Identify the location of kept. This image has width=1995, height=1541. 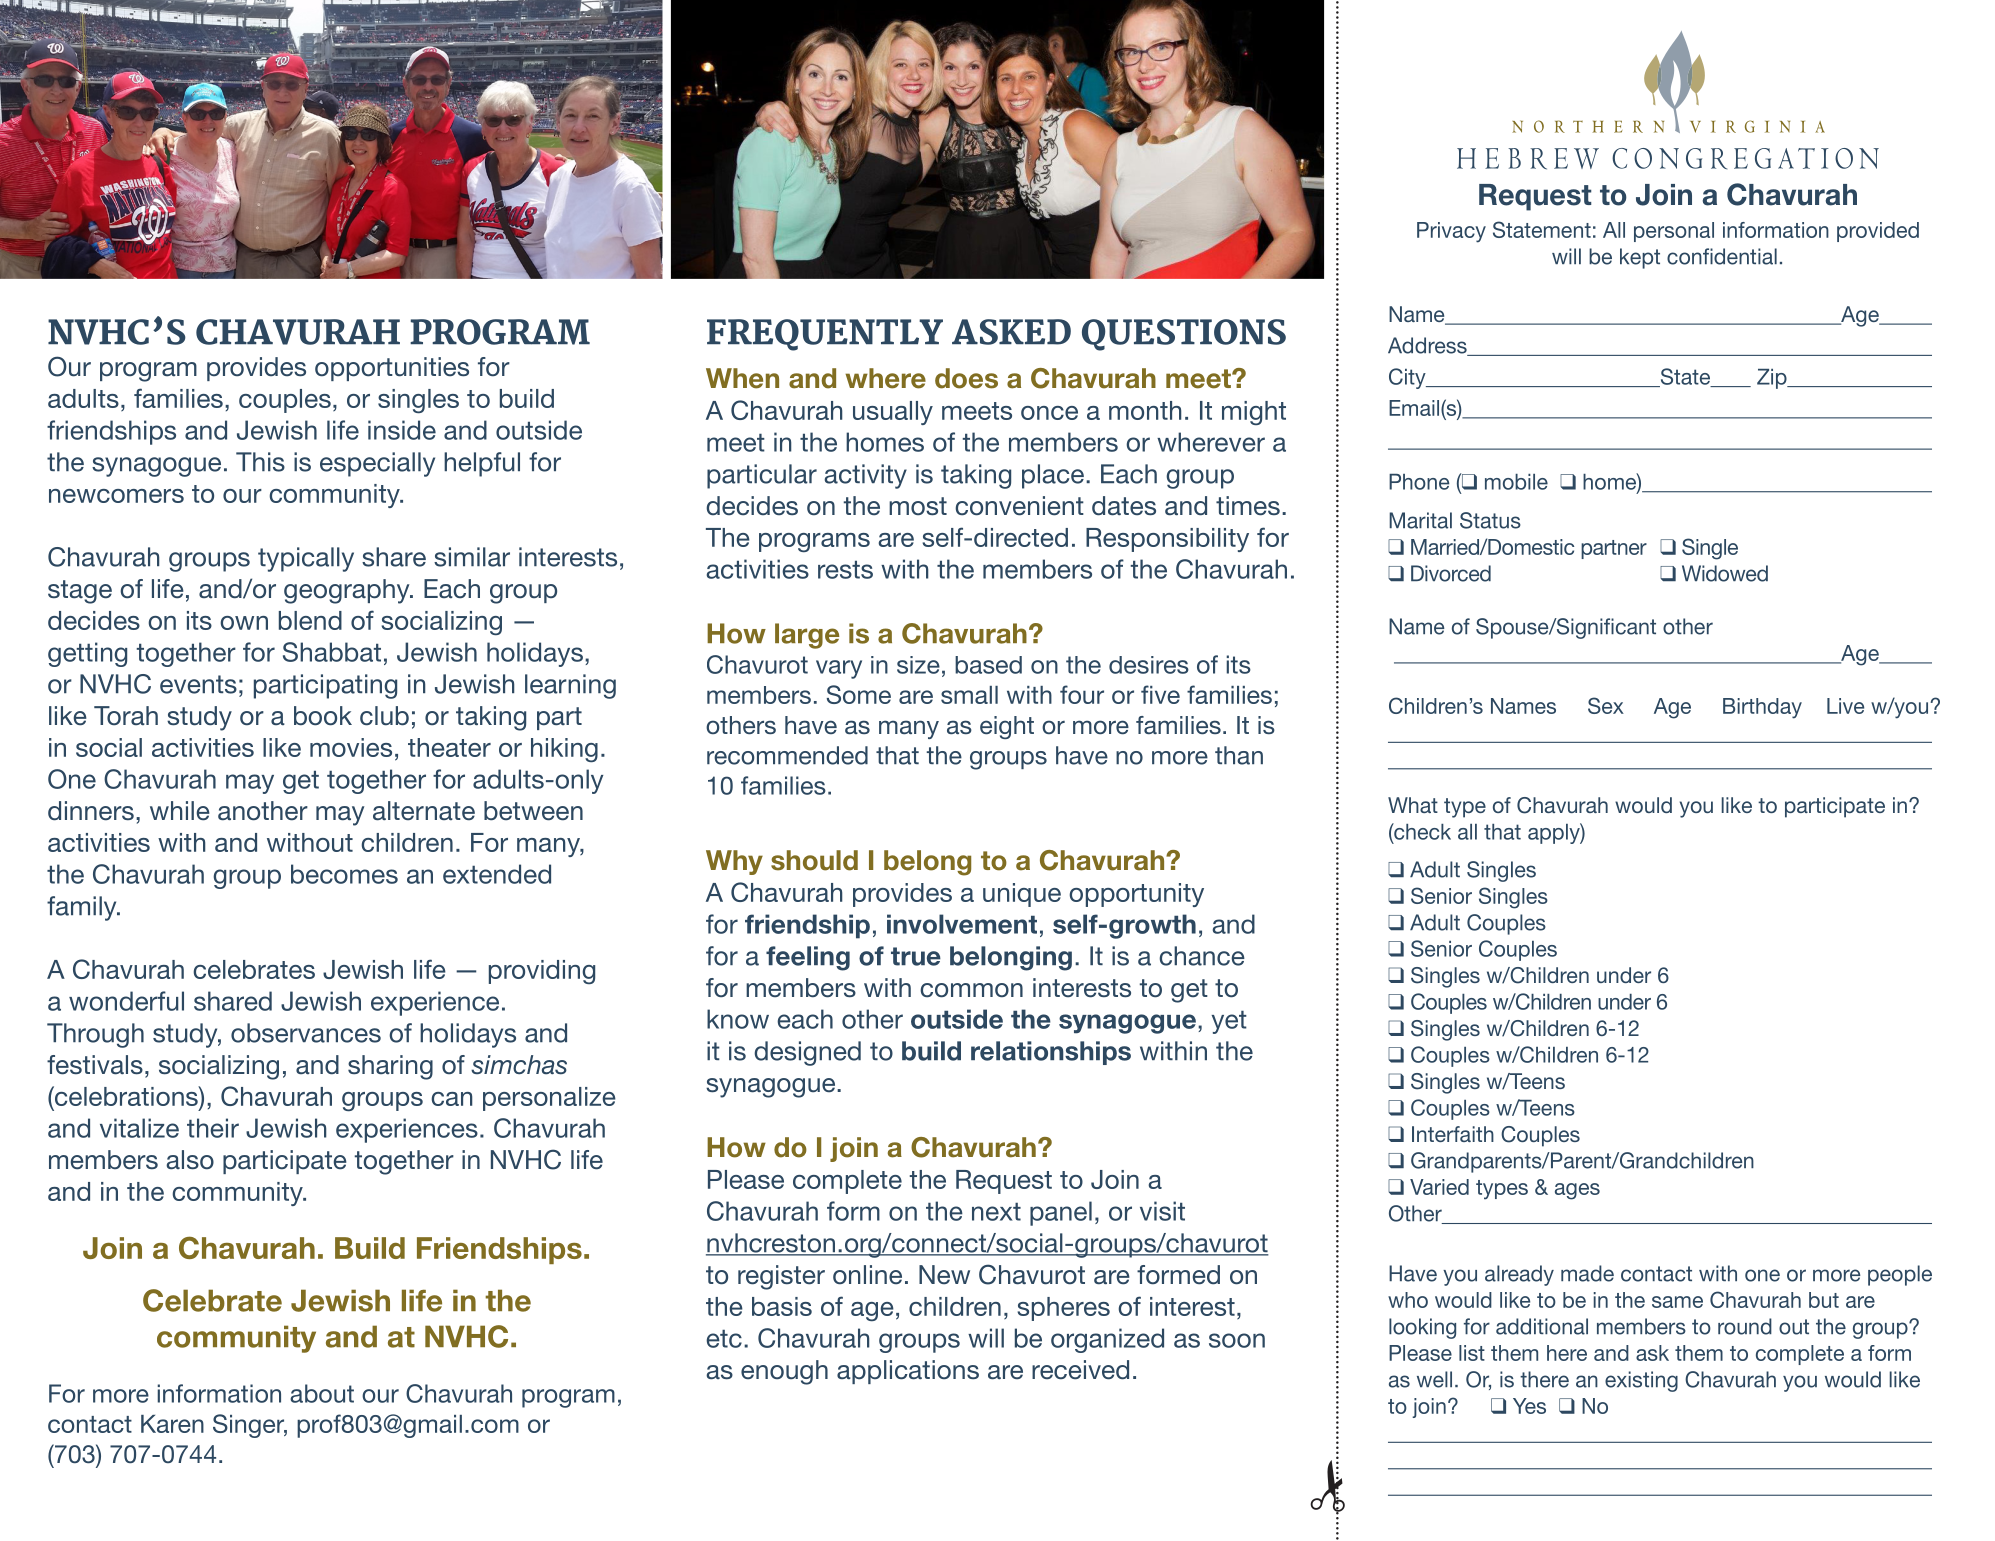
(1640, 258).
